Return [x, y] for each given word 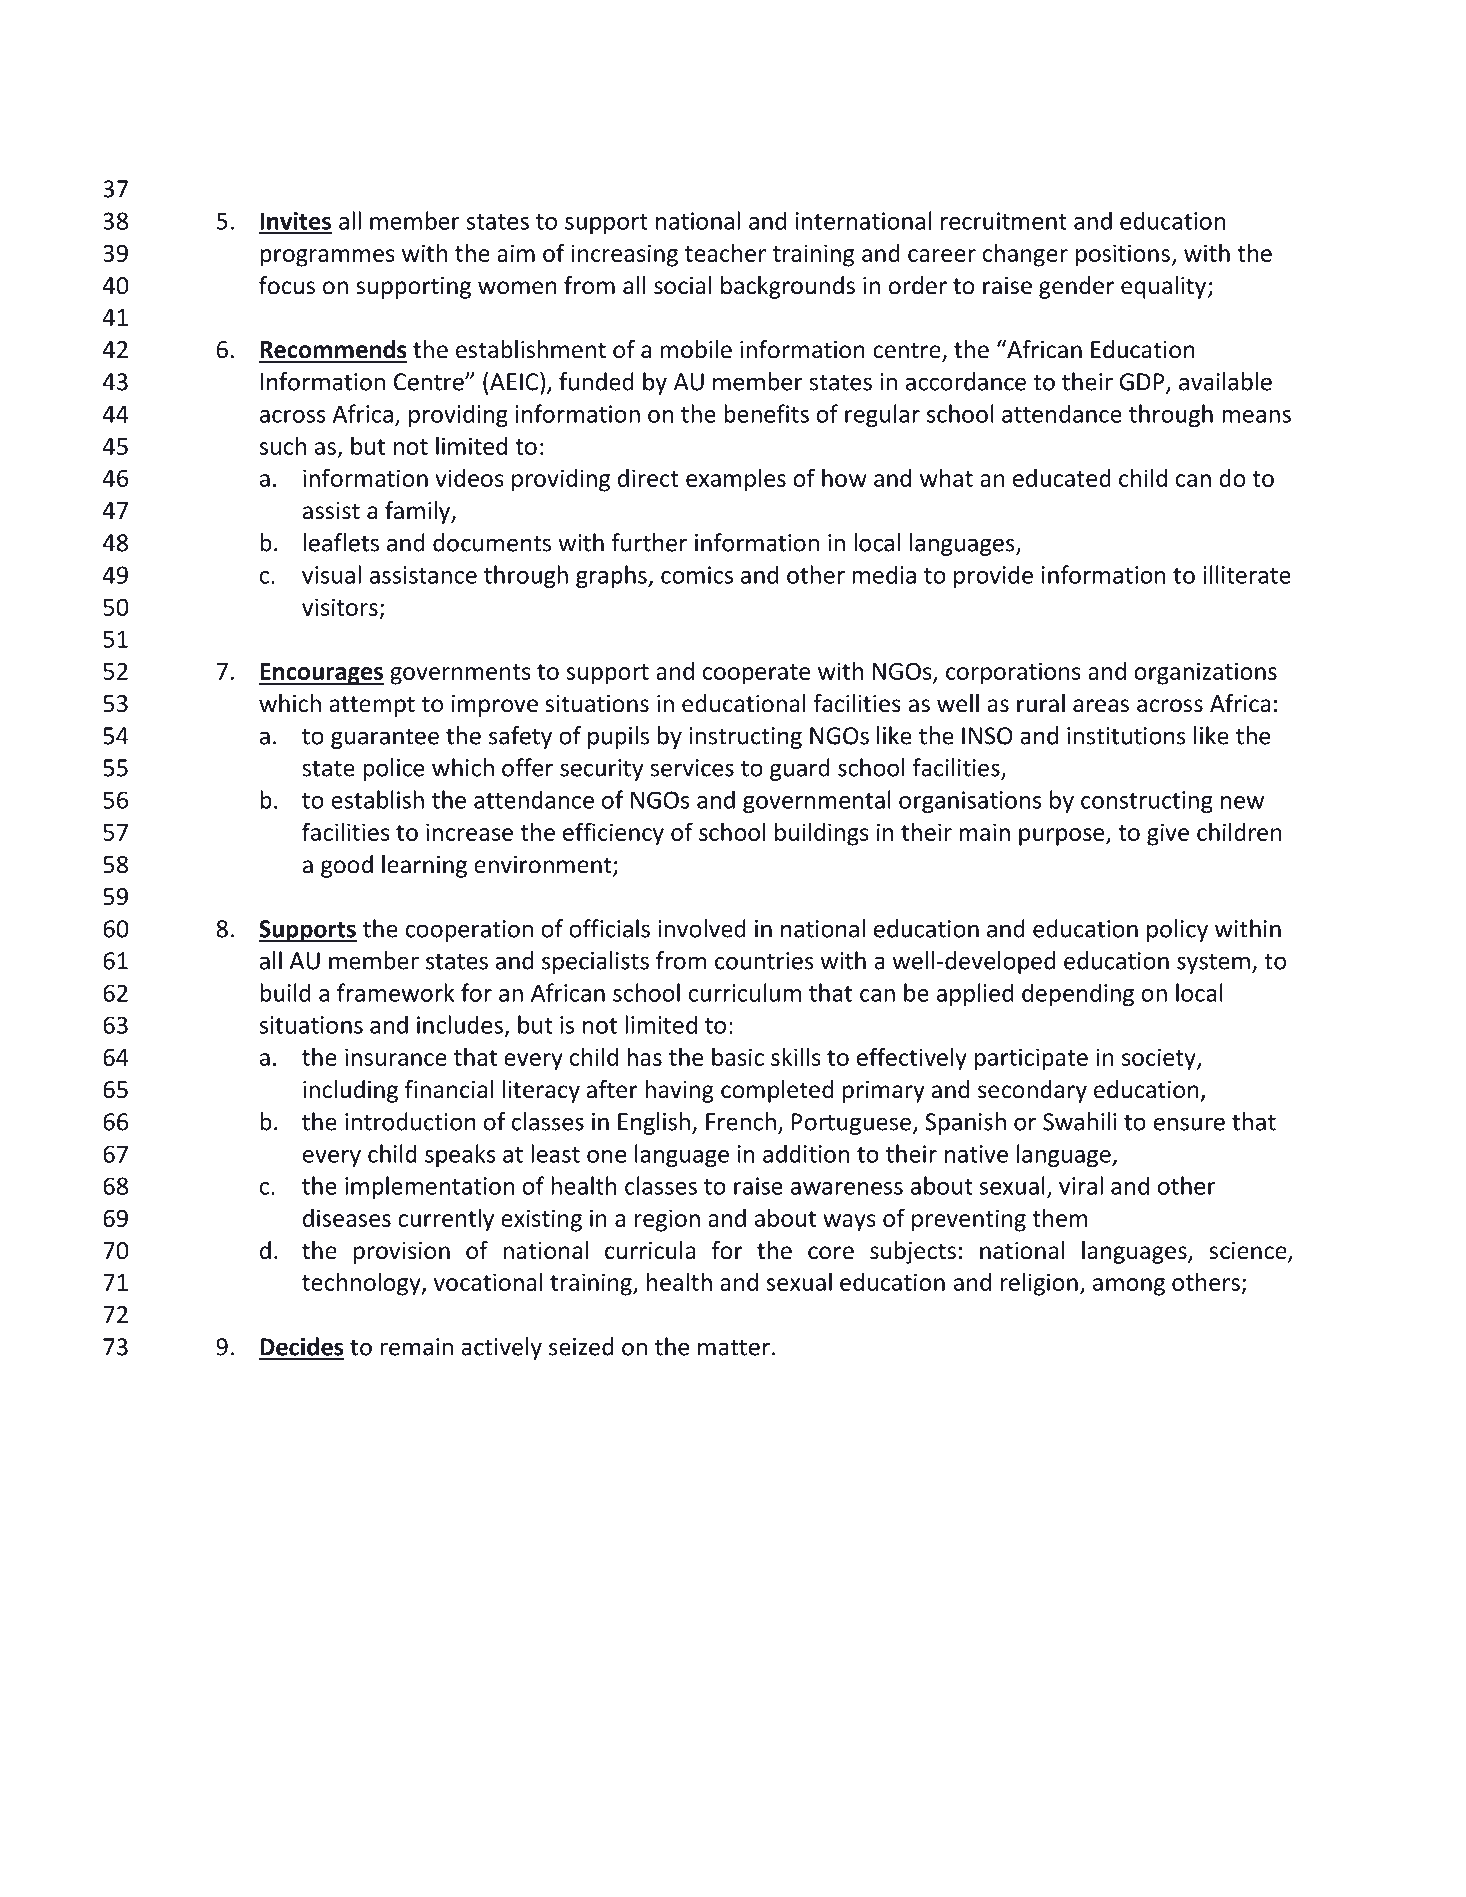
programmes [327, 258]
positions [1123, 255]
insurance [396, 1057]
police [393, 769]
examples [736, 480]
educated [1062, 478]
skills [796, 1056]
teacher [725, 252]
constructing [1147, 802]
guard [800, 769]
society [1160, 1059]
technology [362, 1284]
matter [734, 1348]
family [419, 512]
